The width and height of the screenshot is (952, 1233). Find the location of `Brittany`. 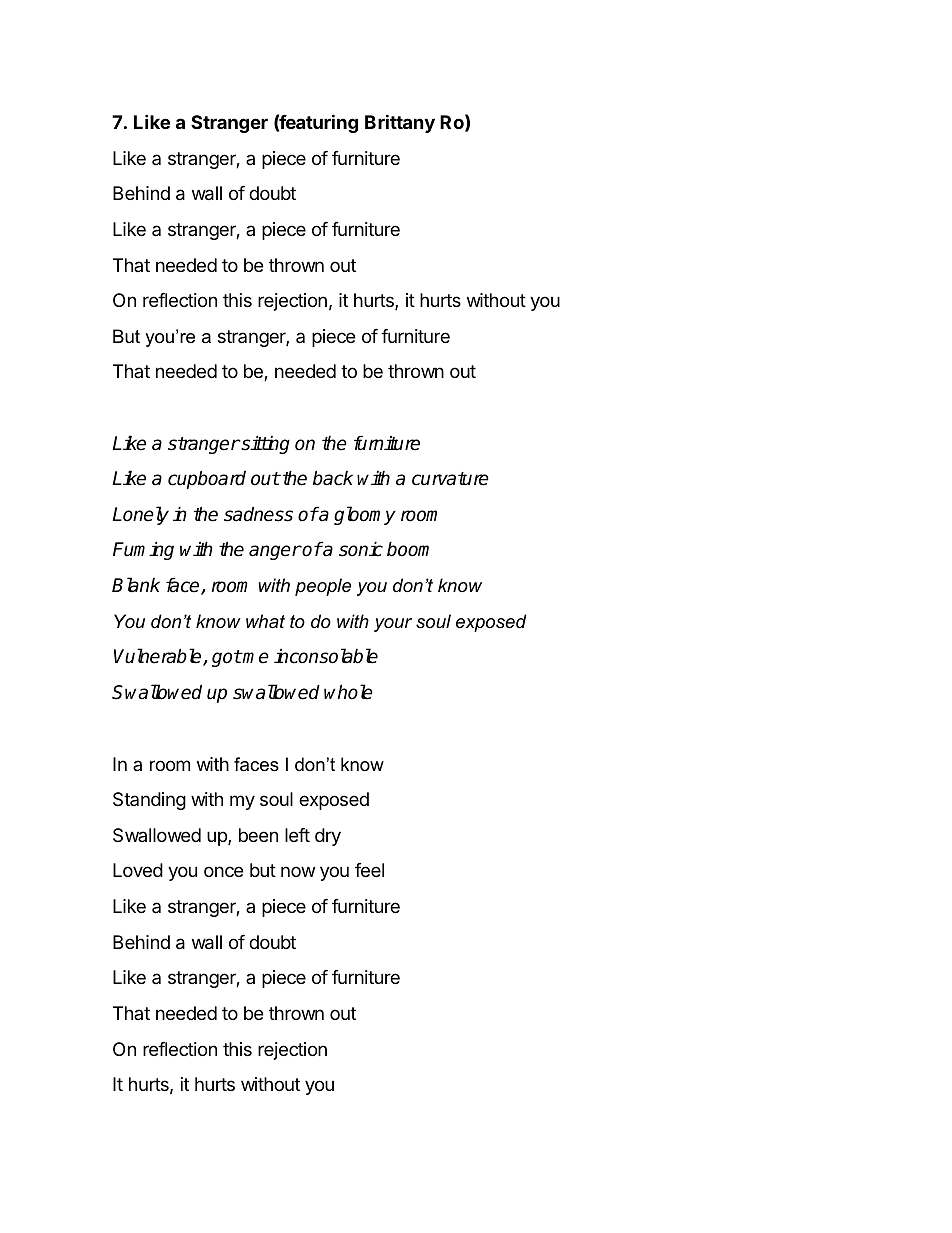

Brittany is located at coordinates (400, 123).
